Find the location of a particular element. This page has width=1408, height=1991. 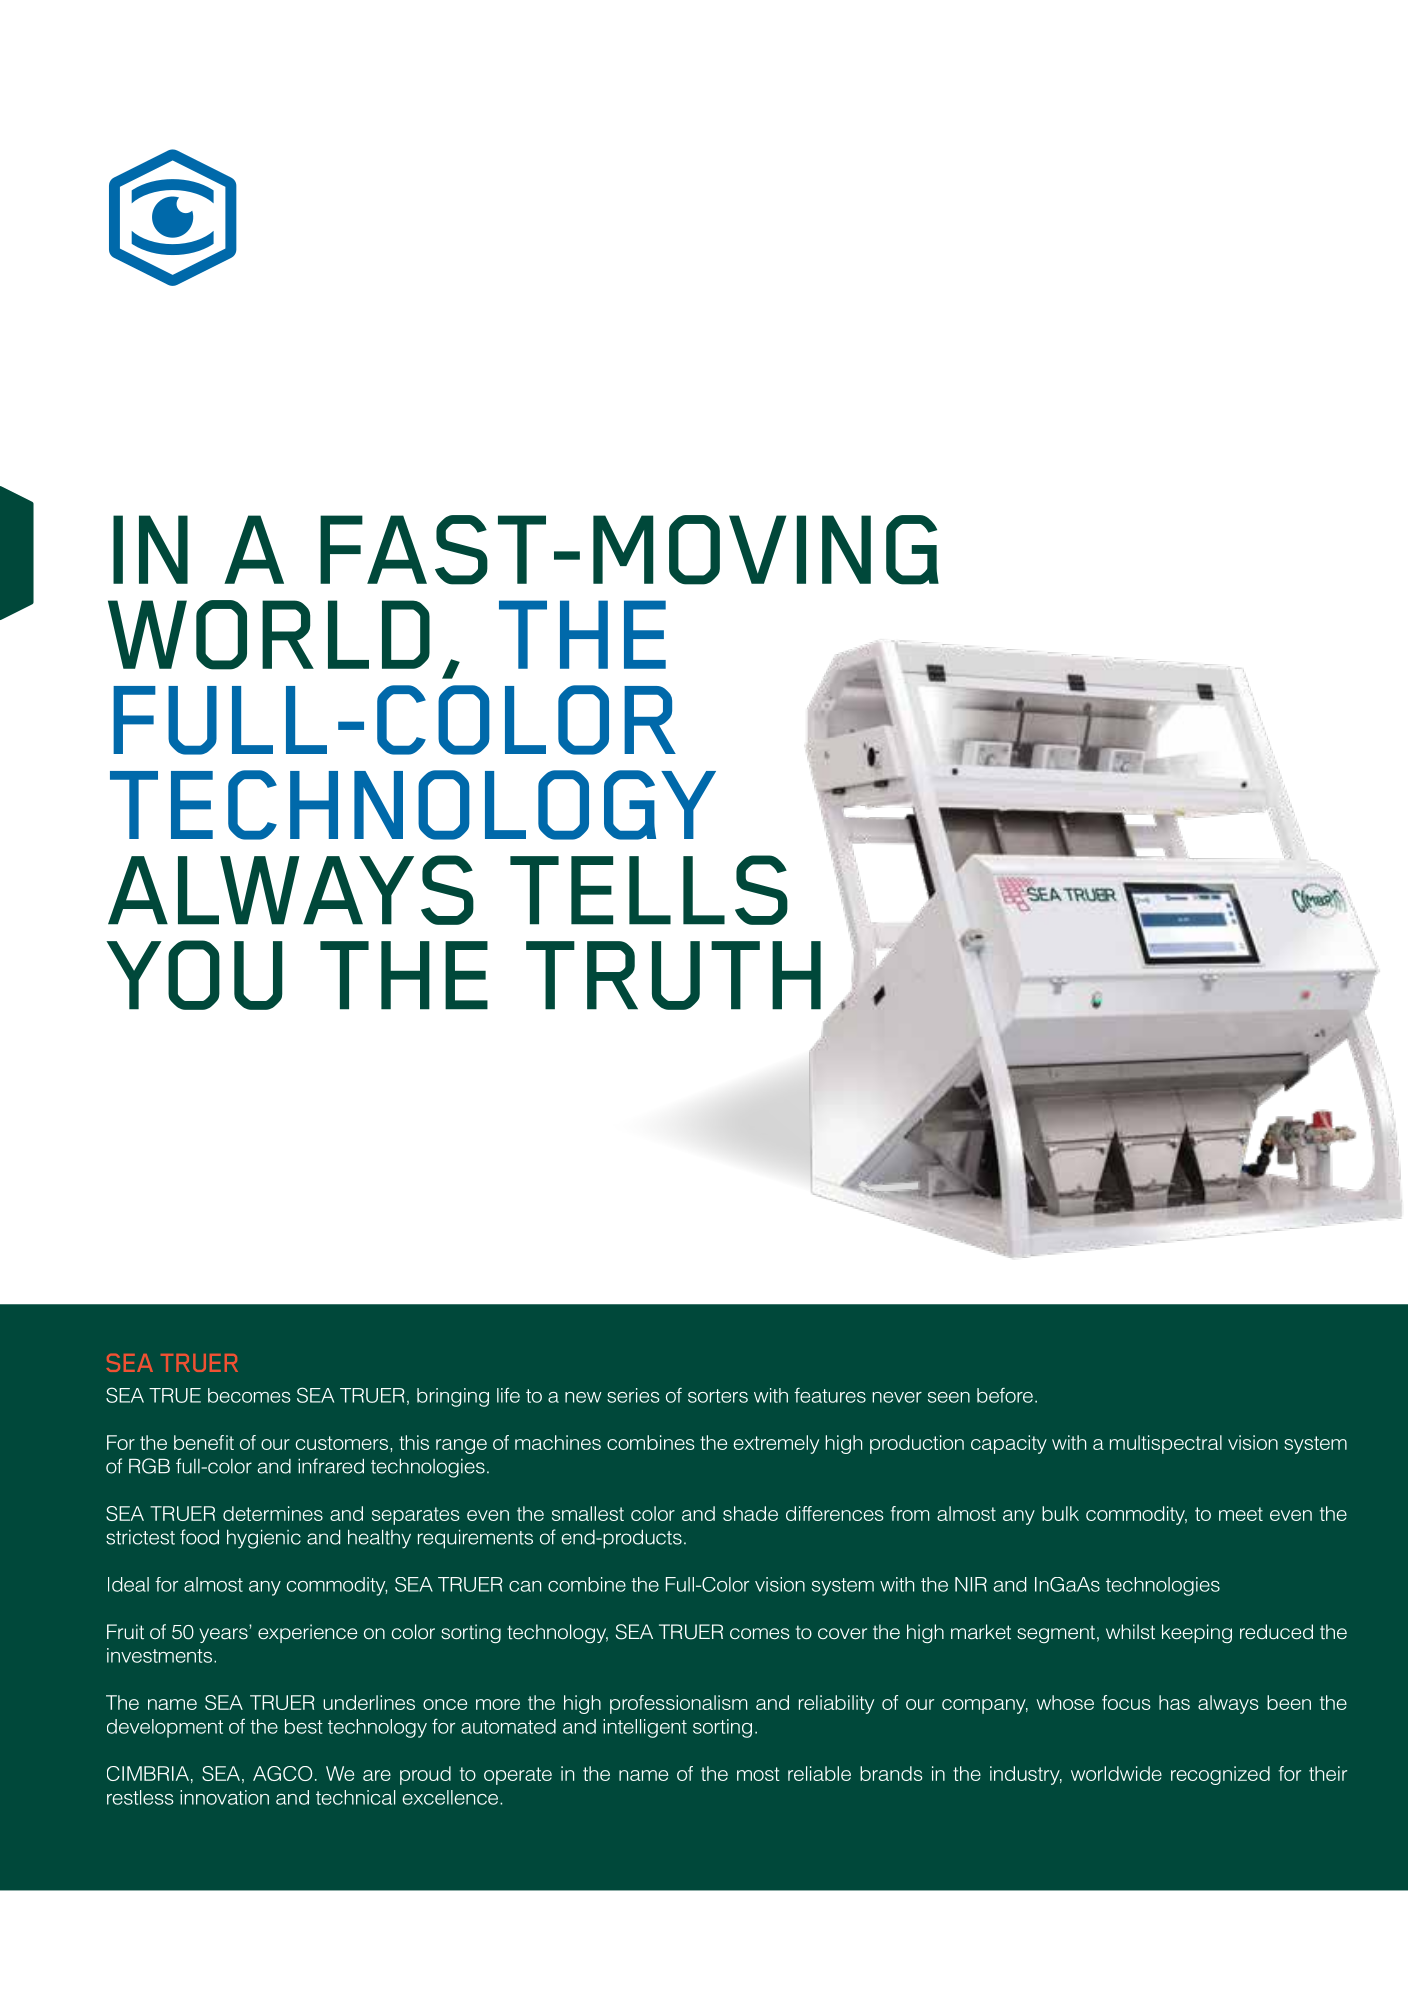

recognized is located at coordinates (1220, 1775).
